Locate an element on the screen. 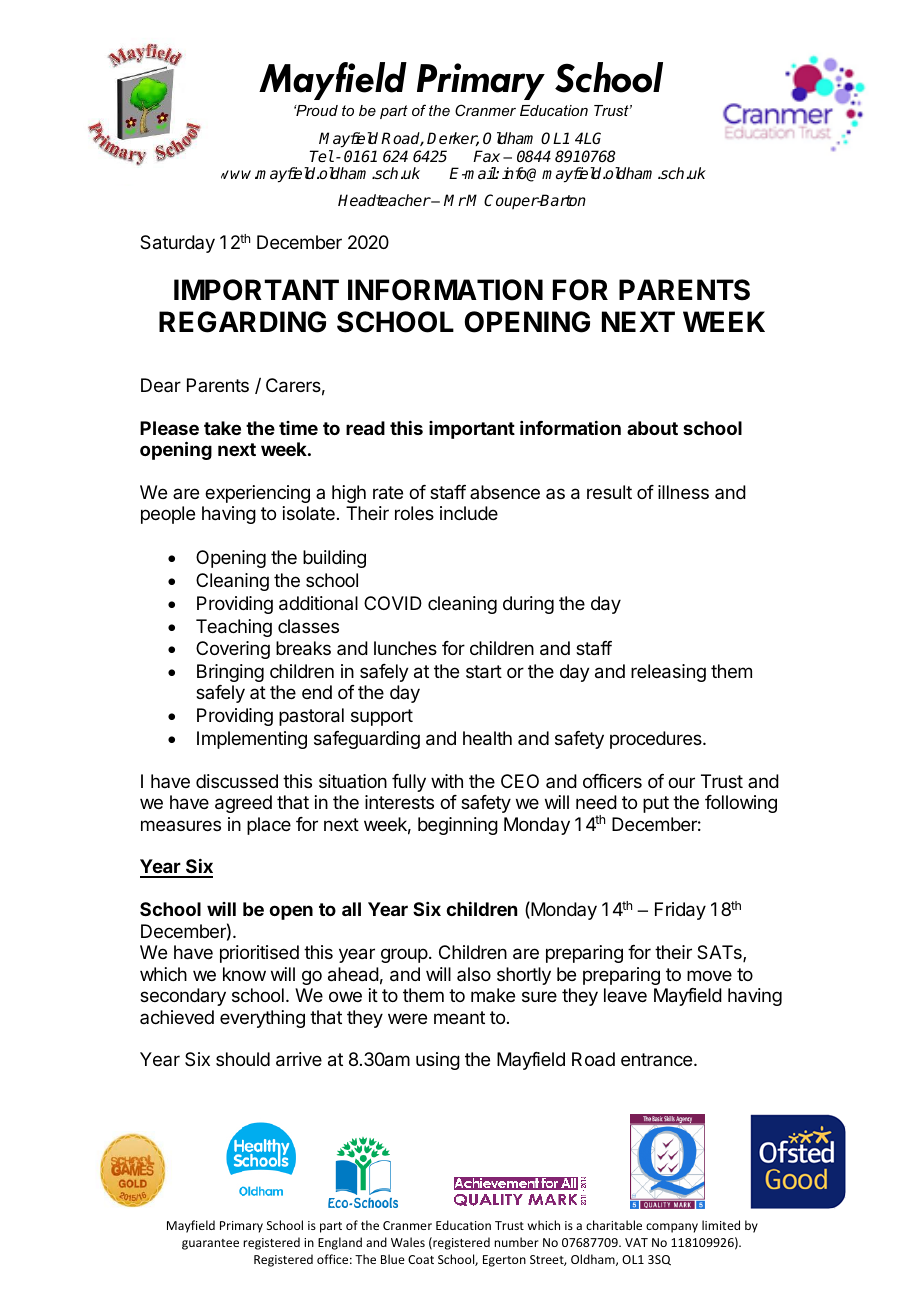  about is located at coordinates (652, 428).
